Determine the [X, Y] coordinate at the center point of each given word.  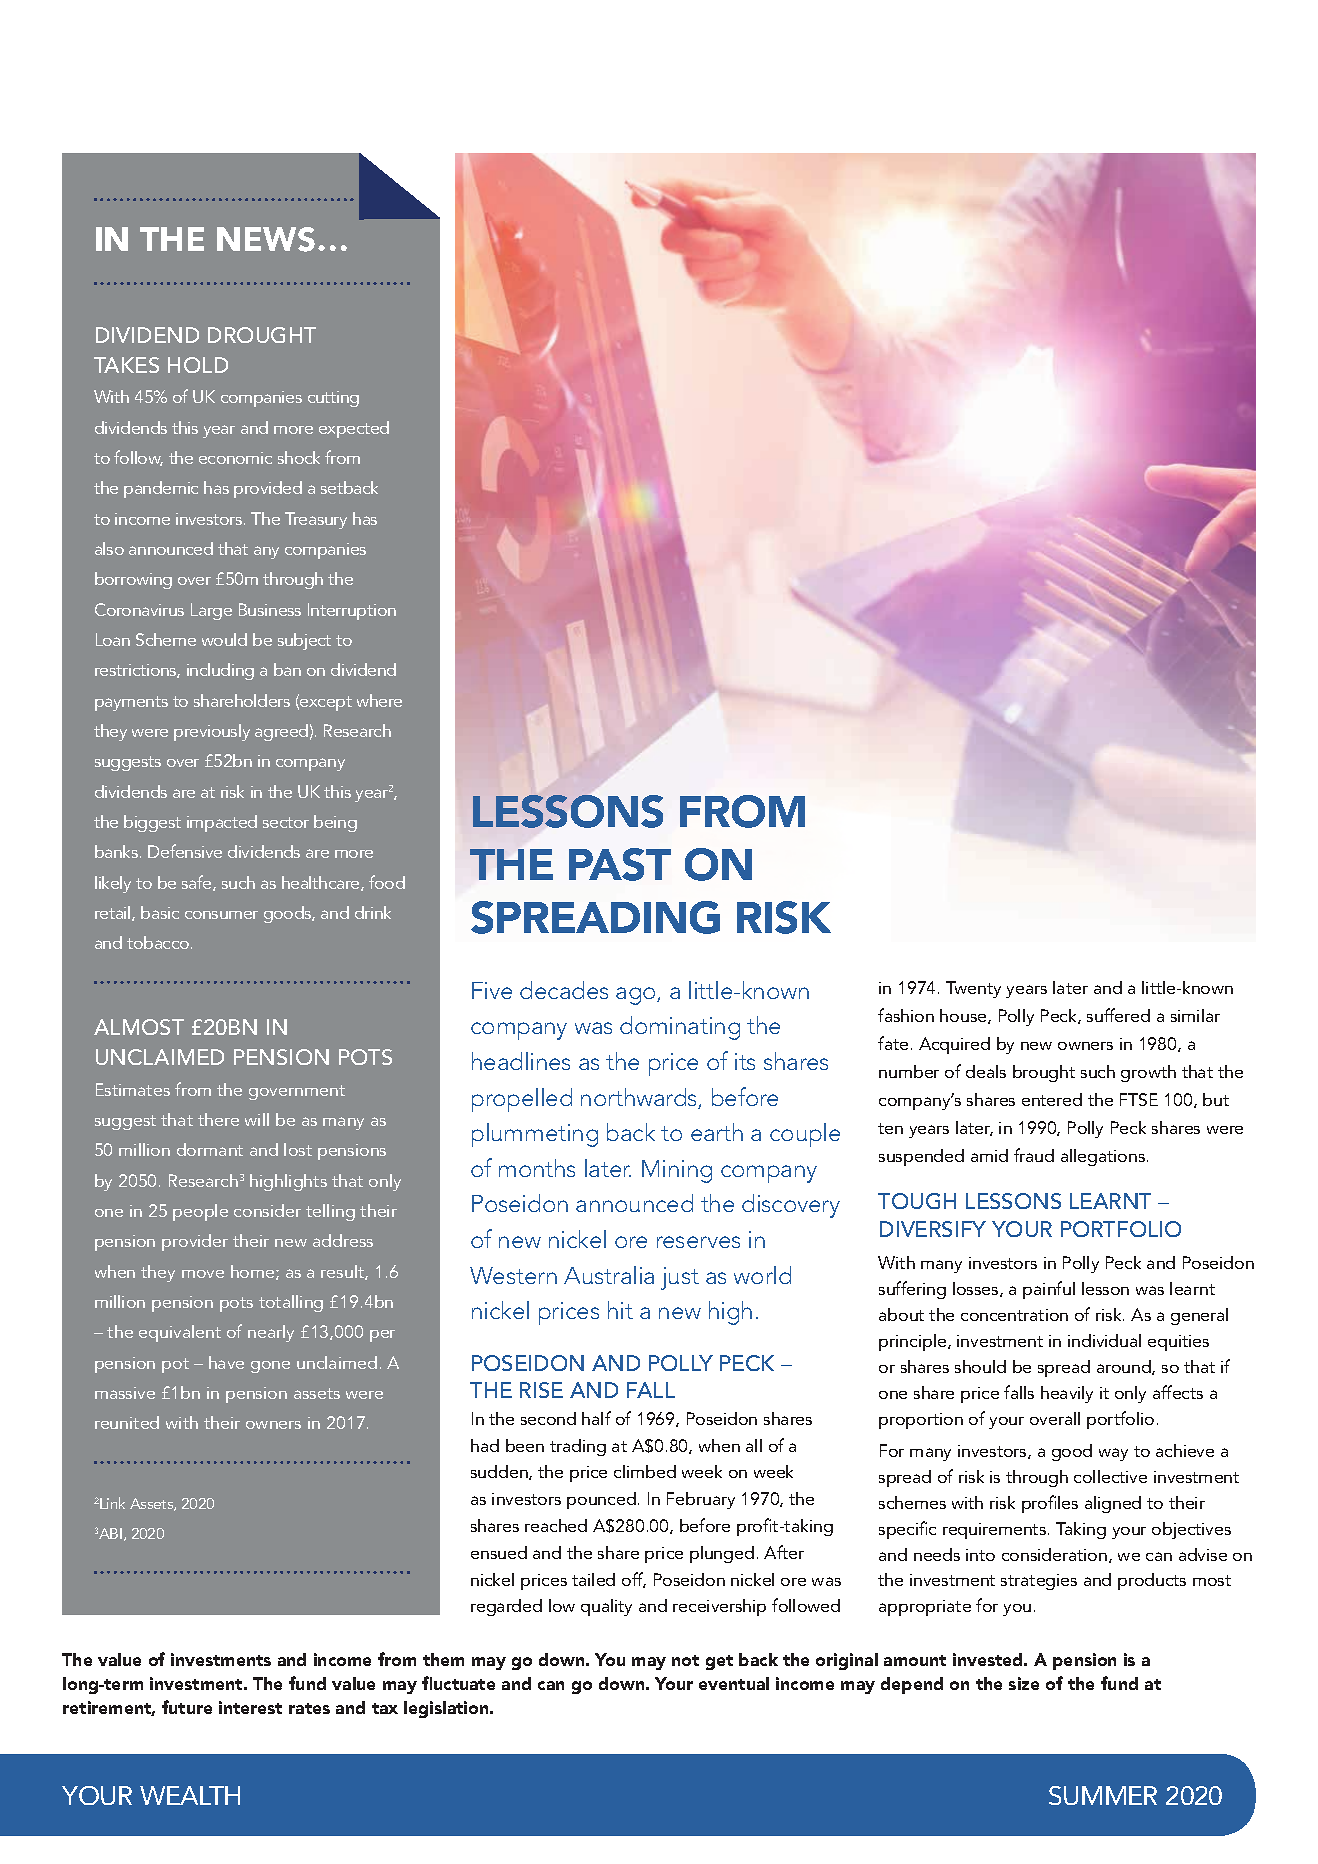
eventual [734, 1683]
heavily [1067, 1394]
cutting [333, 399]
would [224, 639]
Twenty [973, 989]
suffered [1118, 1015]
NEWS [266, 239]
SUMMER [1103, 1795]
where [379, 700]
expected [354, 429]
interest [250, 1707]
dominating [680, 1028]
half [596, 1418]
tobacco [158, 942]
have [226, 1362]
